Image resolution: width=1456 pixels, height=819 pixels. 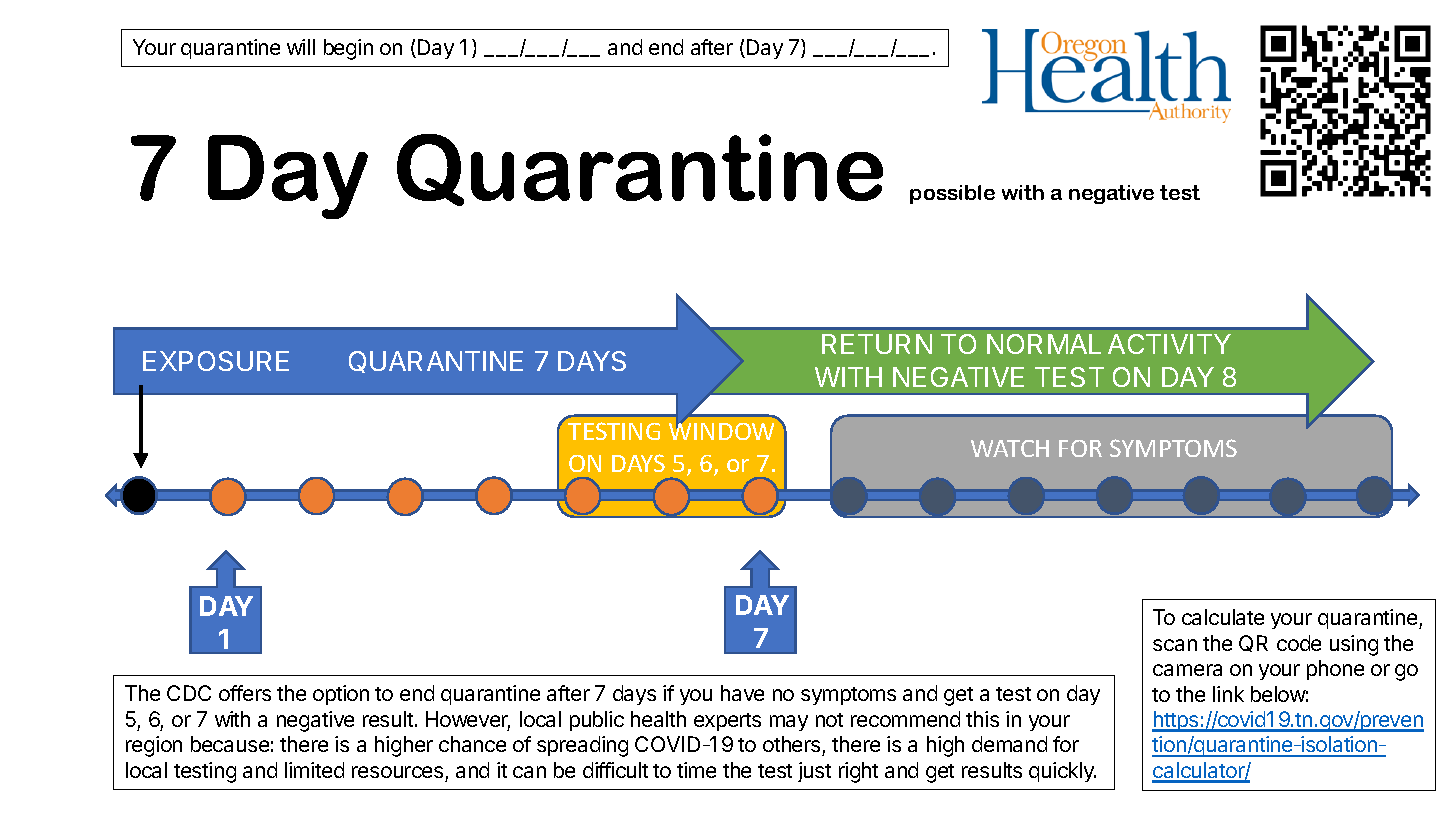 I want to click on RETURN, so click(x=877, y=344).
